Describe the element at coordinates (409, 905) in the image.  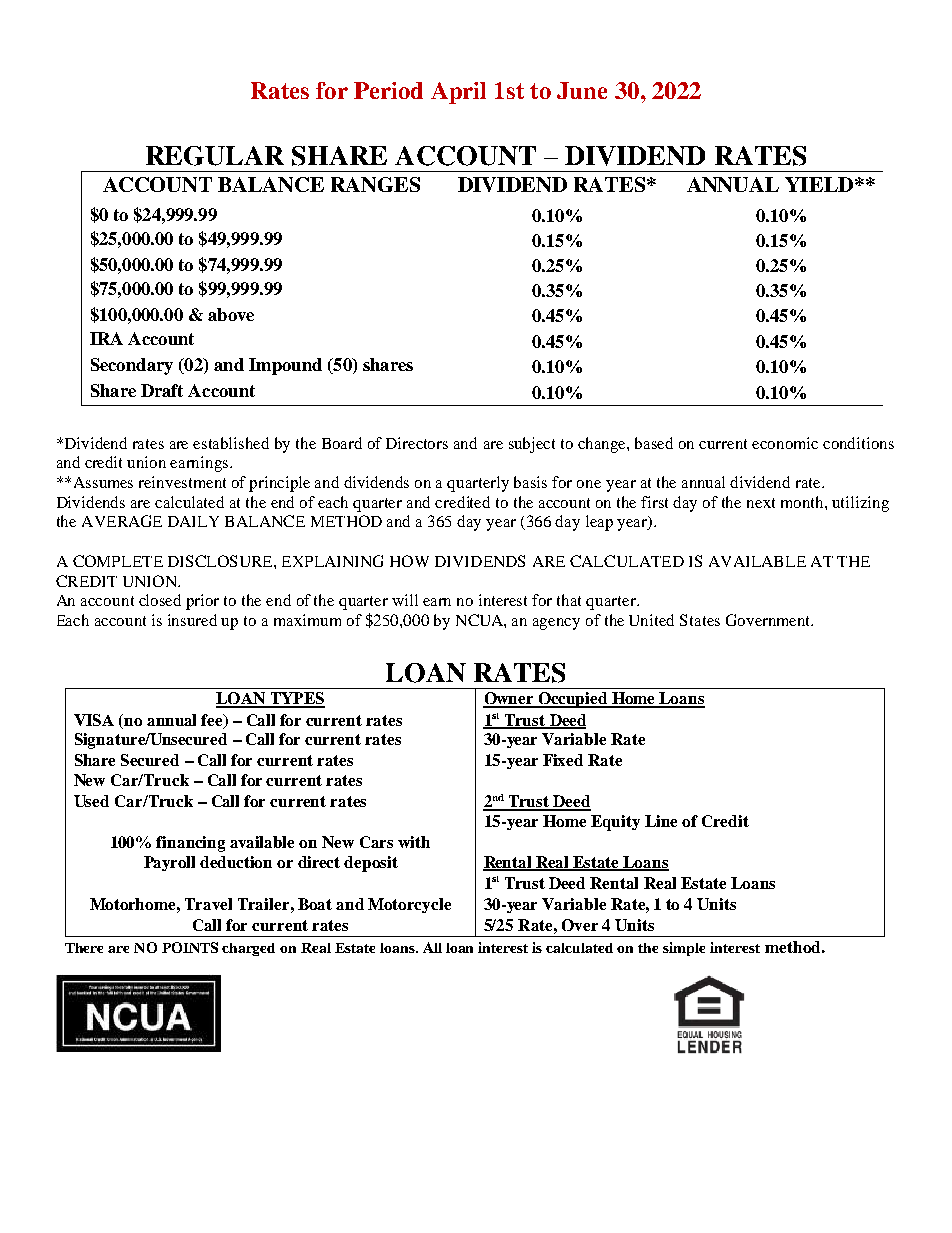
I see `Motorcycle` at that location.
